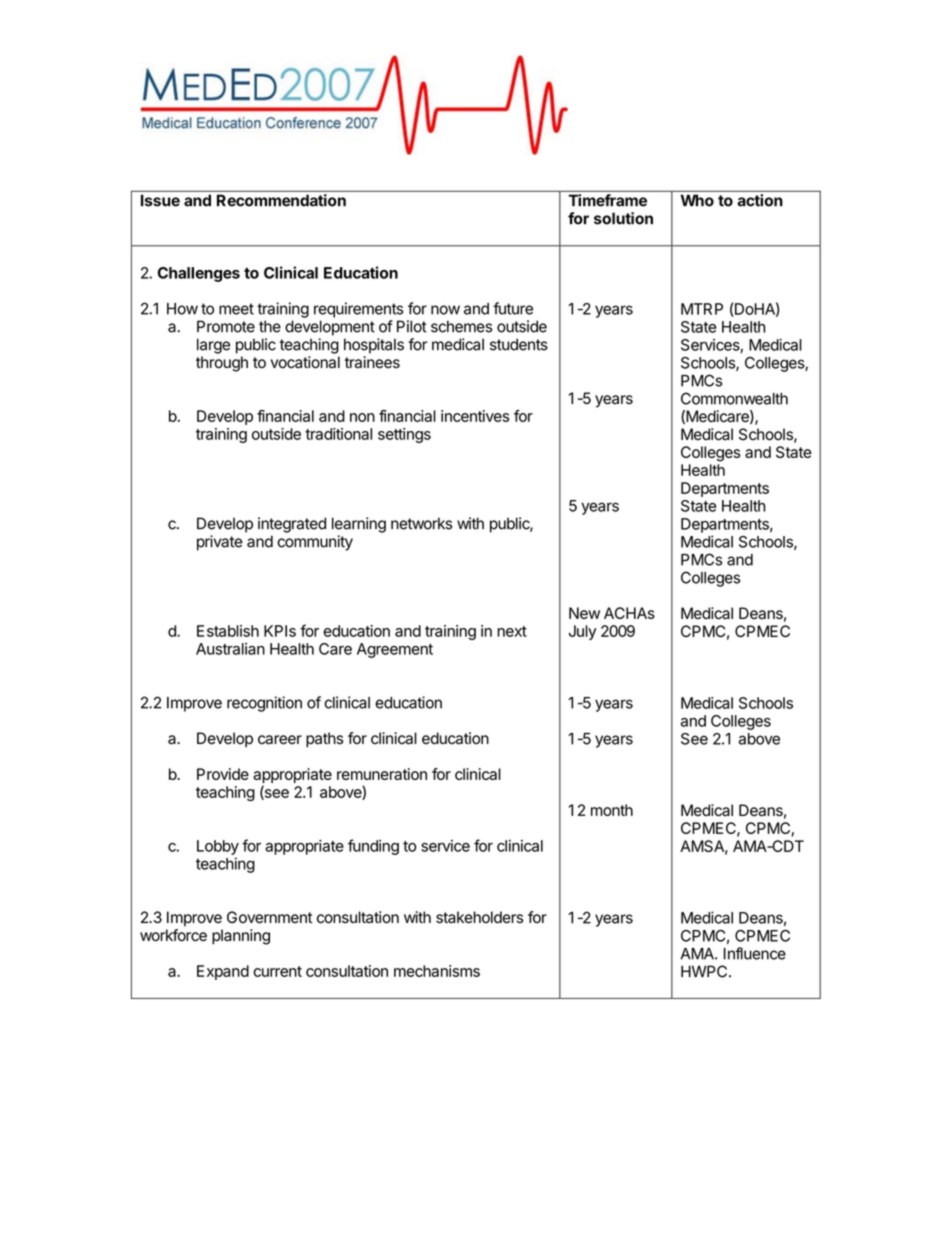 The image size is (952, 1233). I want to click on July, so click(582, 632).
